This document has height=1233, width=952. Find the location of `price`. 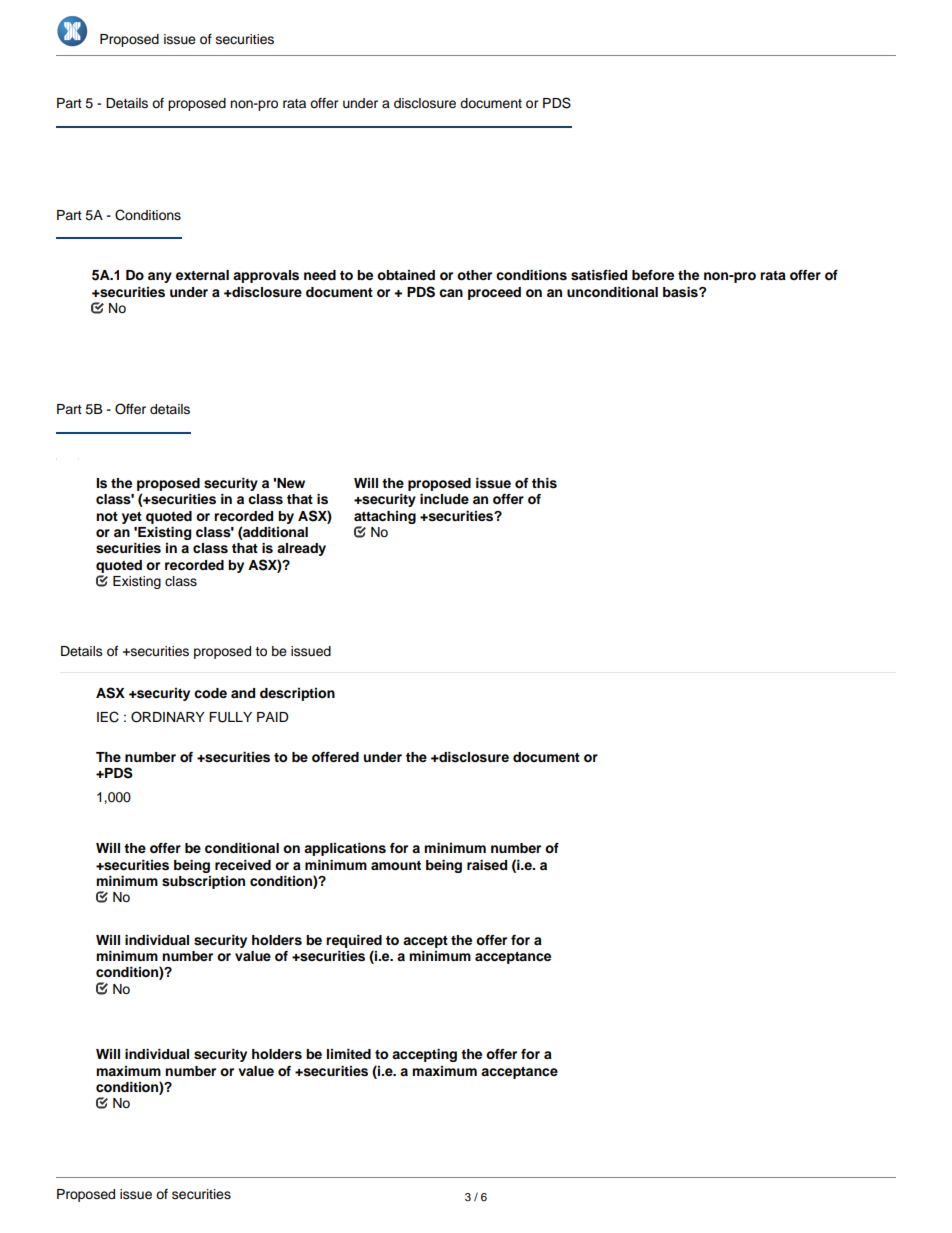

price is located at coordinates (150, 1177).
